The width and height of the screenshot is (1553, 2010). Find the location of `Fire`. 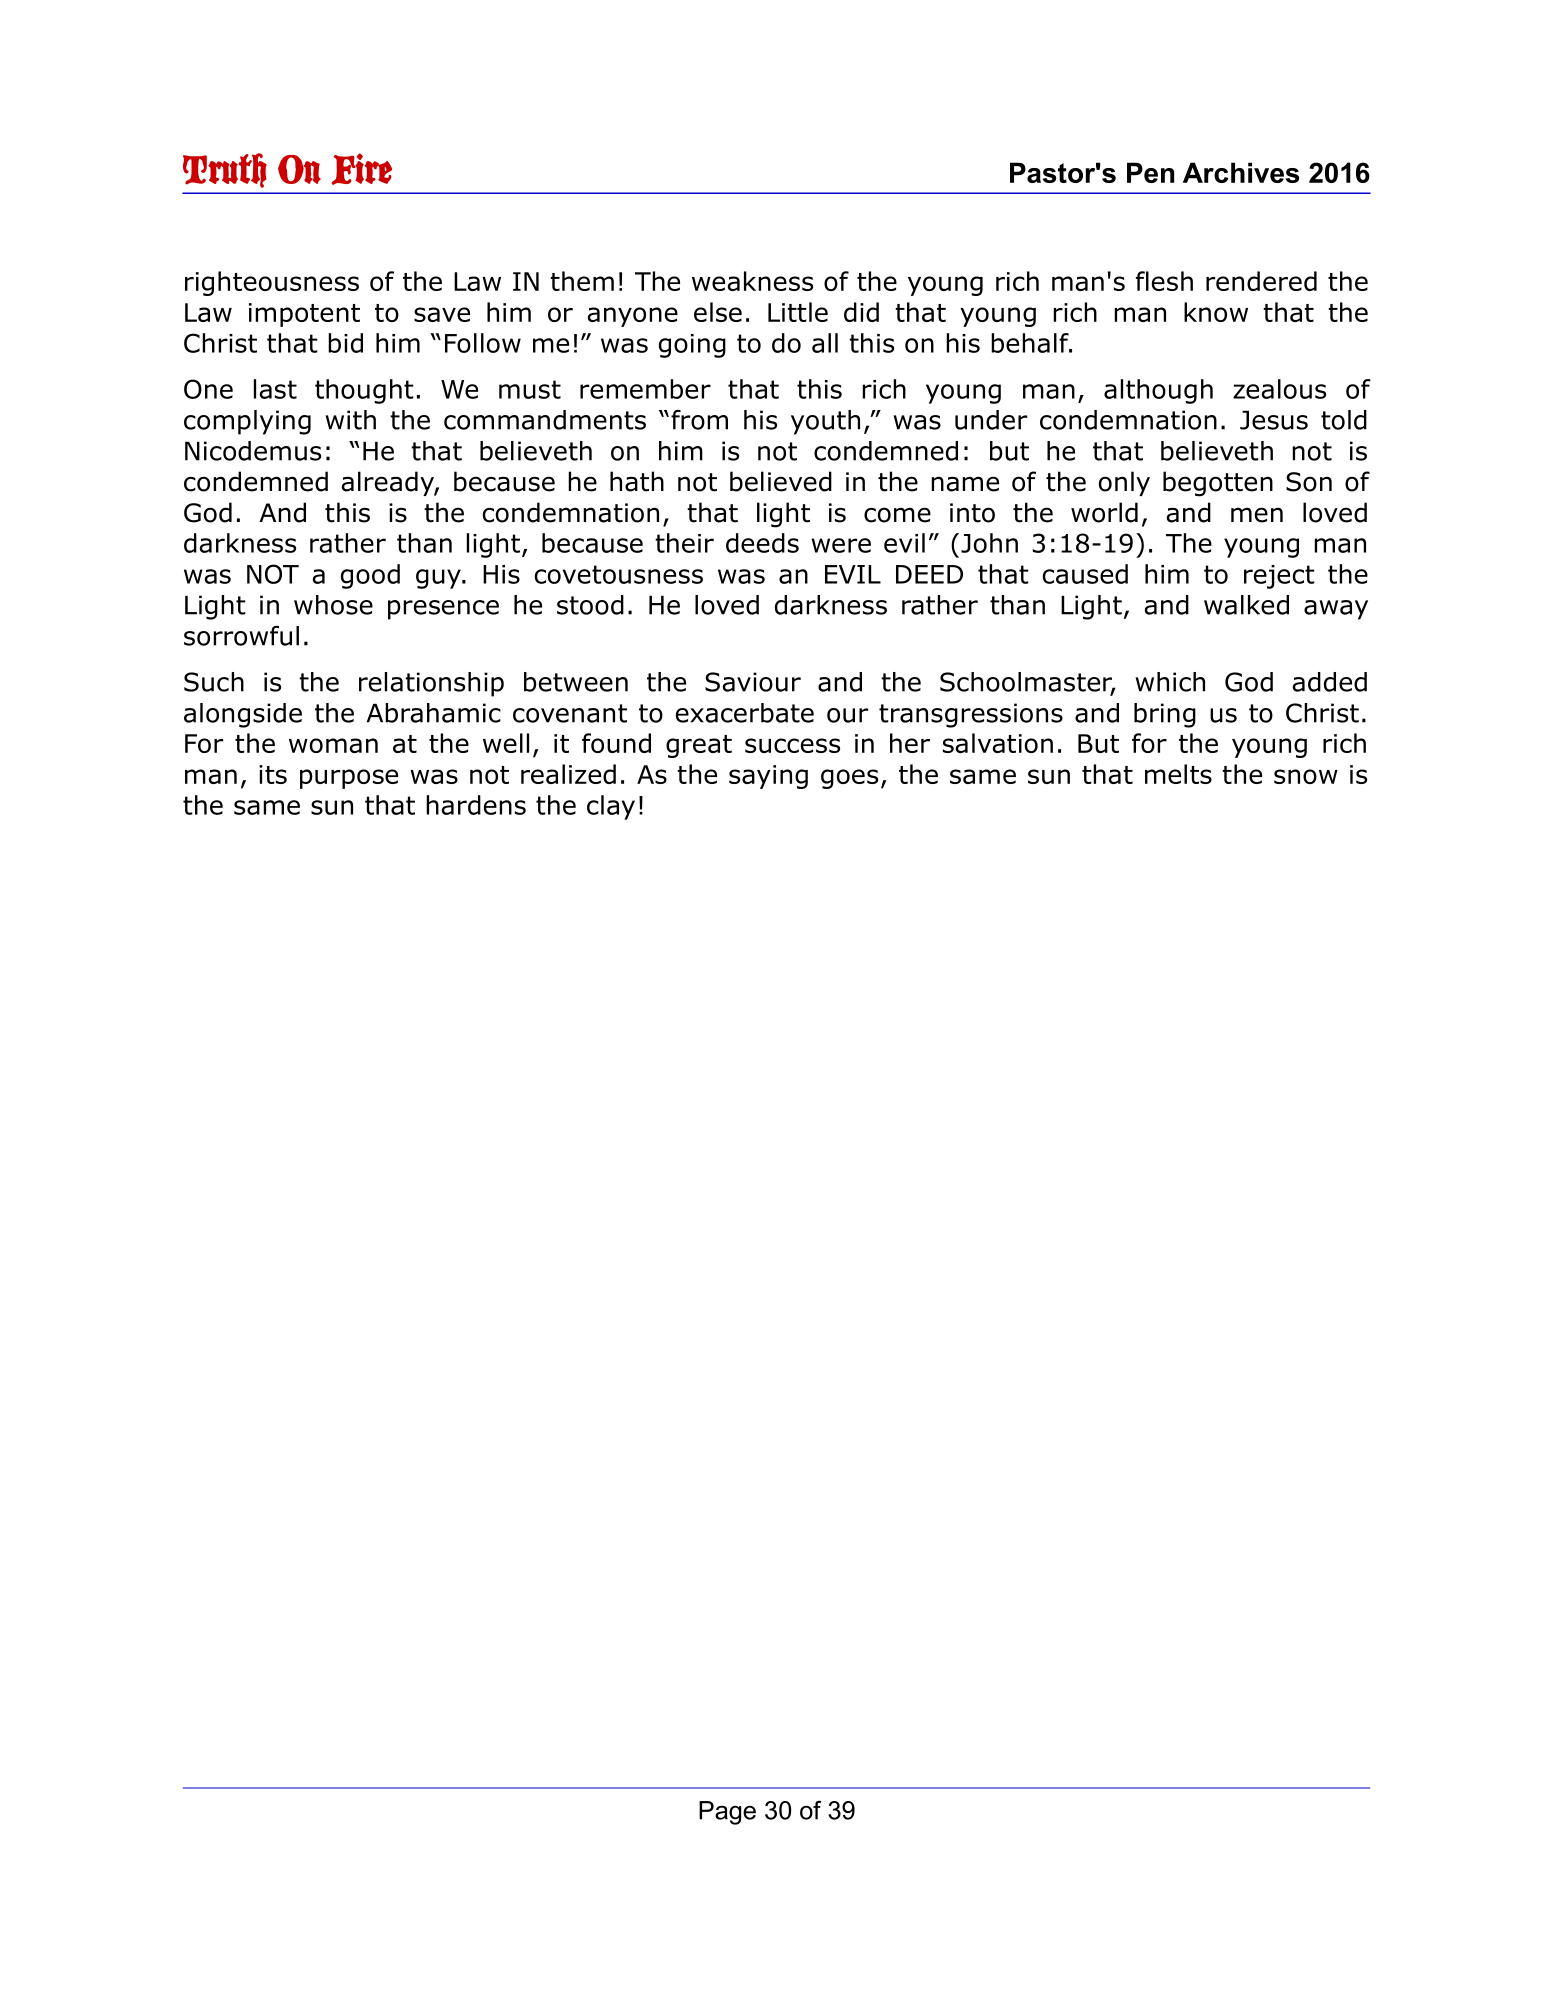

Fire is located at coordinates (362, 169).
